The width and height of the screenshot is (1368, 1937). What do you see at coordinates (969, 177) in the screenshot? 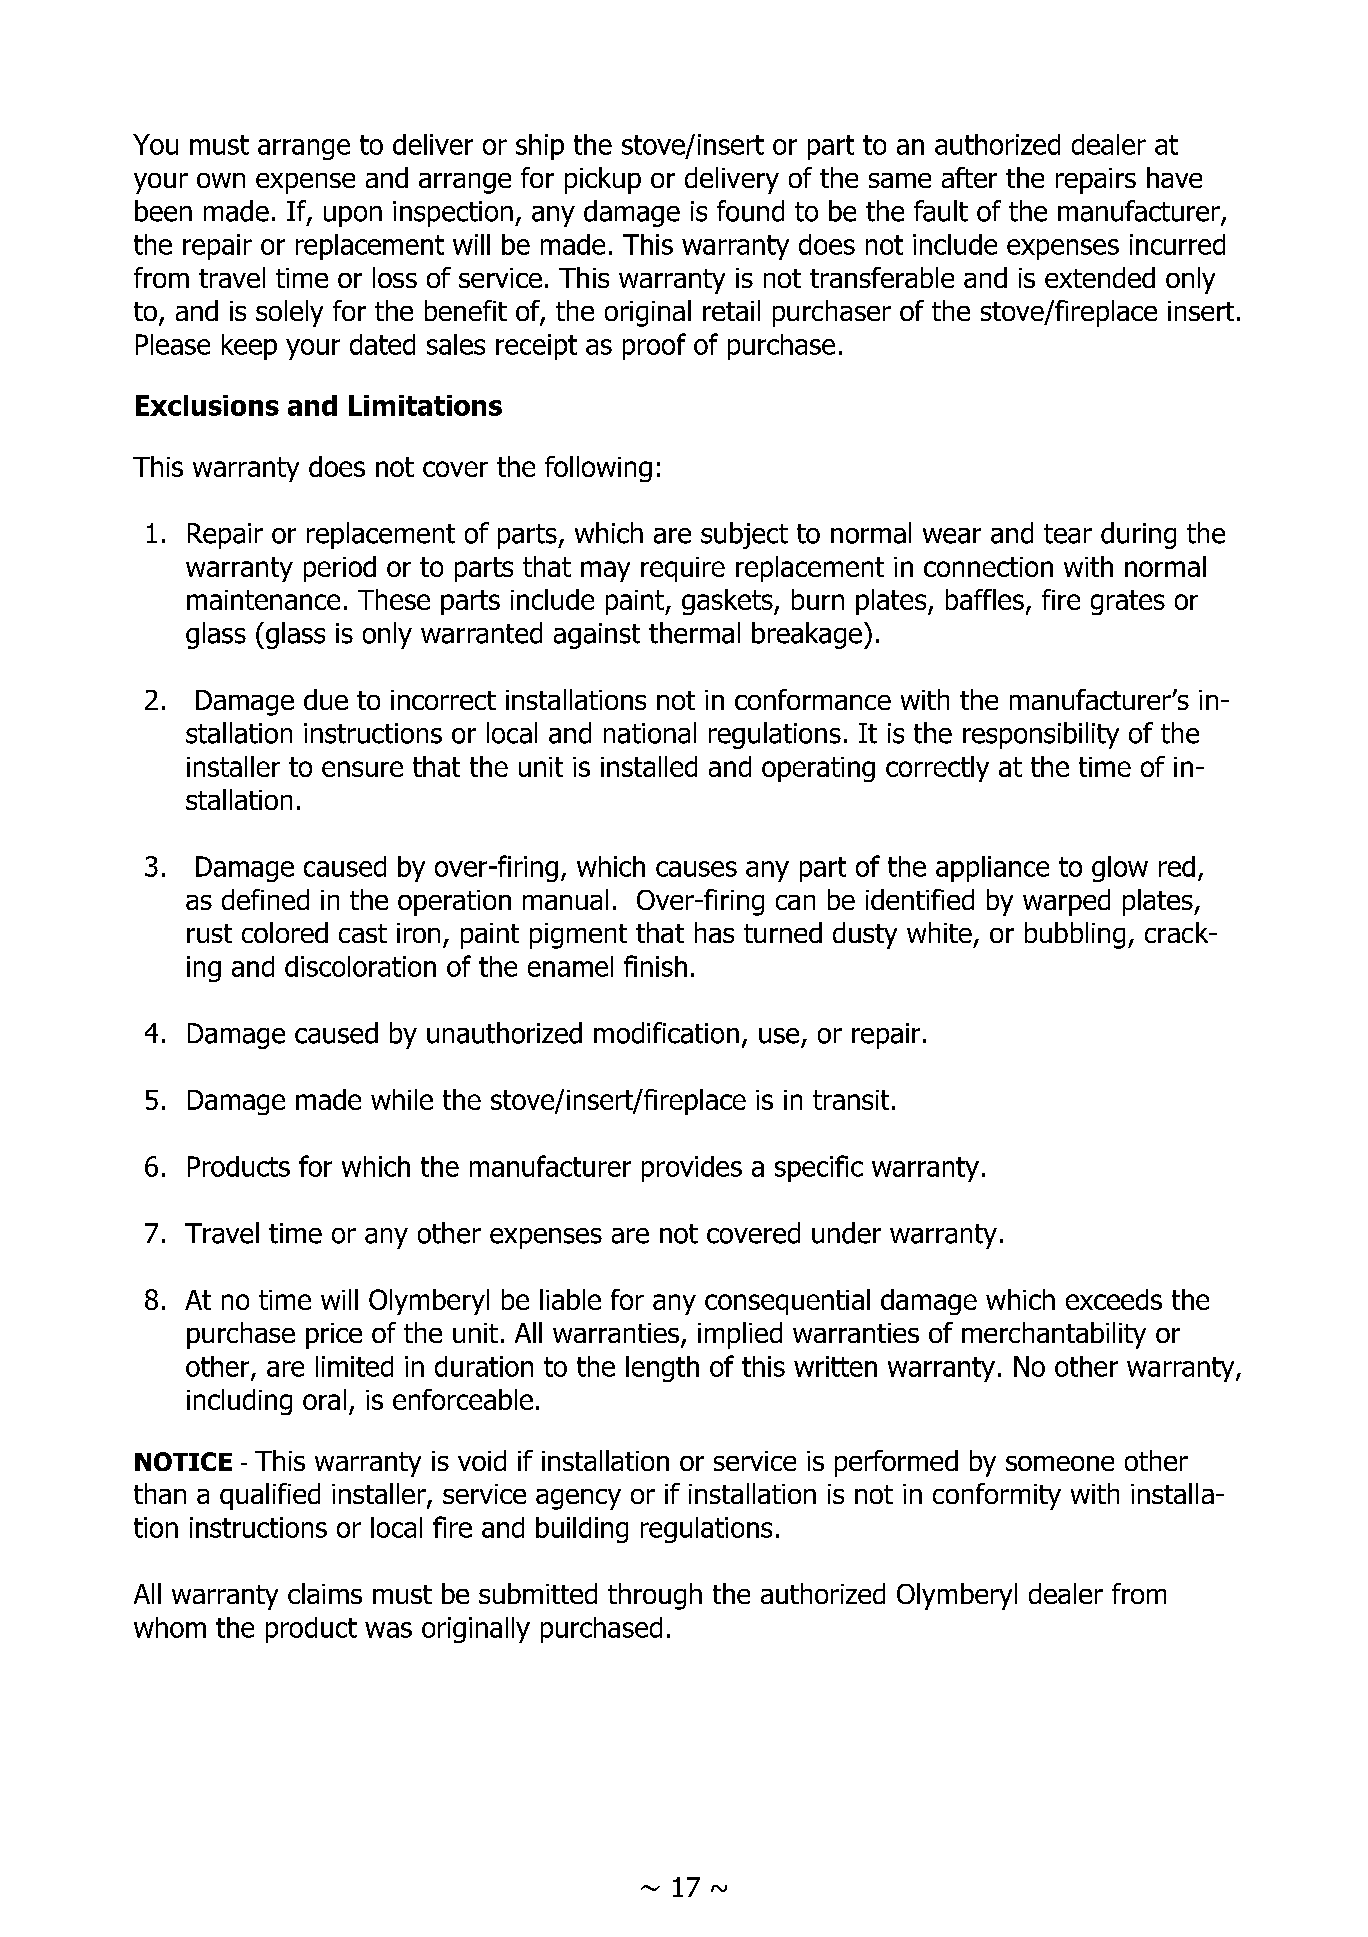
I see `after` at bounding box center [969, 177].
